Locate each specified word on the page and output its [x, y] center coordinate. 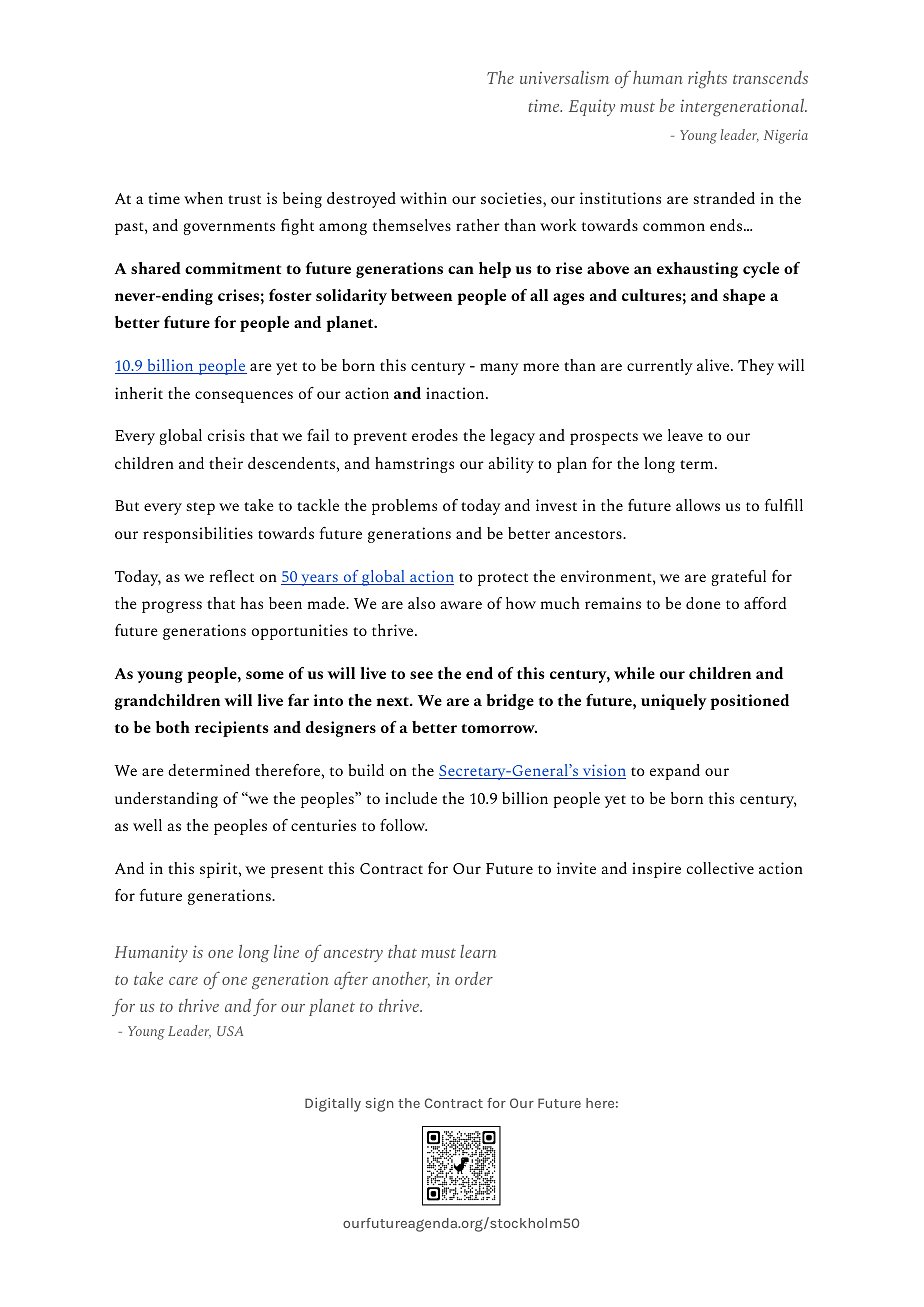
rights [707, 79]
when [203, 198]
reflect [232, 576]
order [474, 978]
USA [230, 1031]
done [703, 603]
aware [461, 605]
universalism [564, 77]
